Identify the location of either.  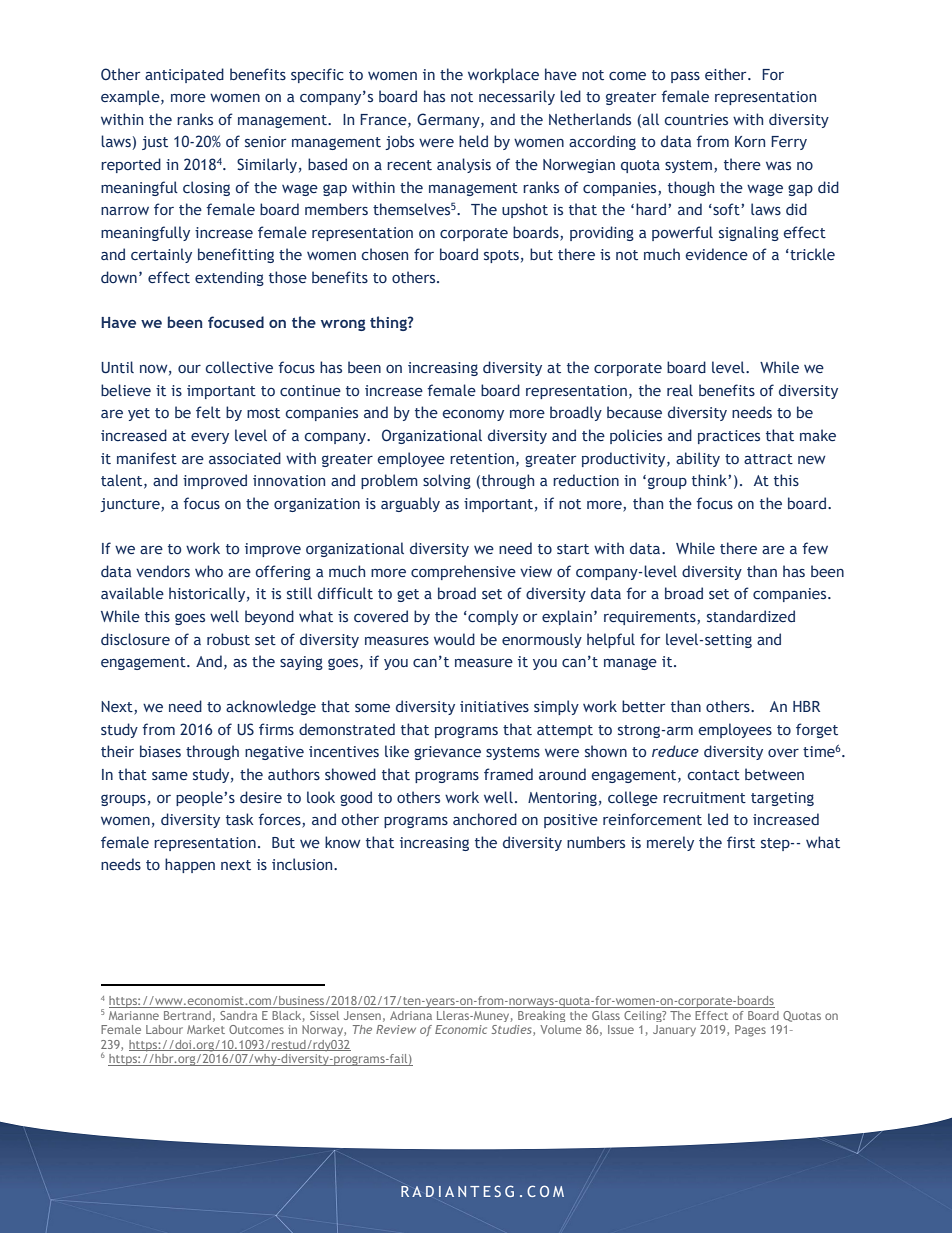
(727, 74).
